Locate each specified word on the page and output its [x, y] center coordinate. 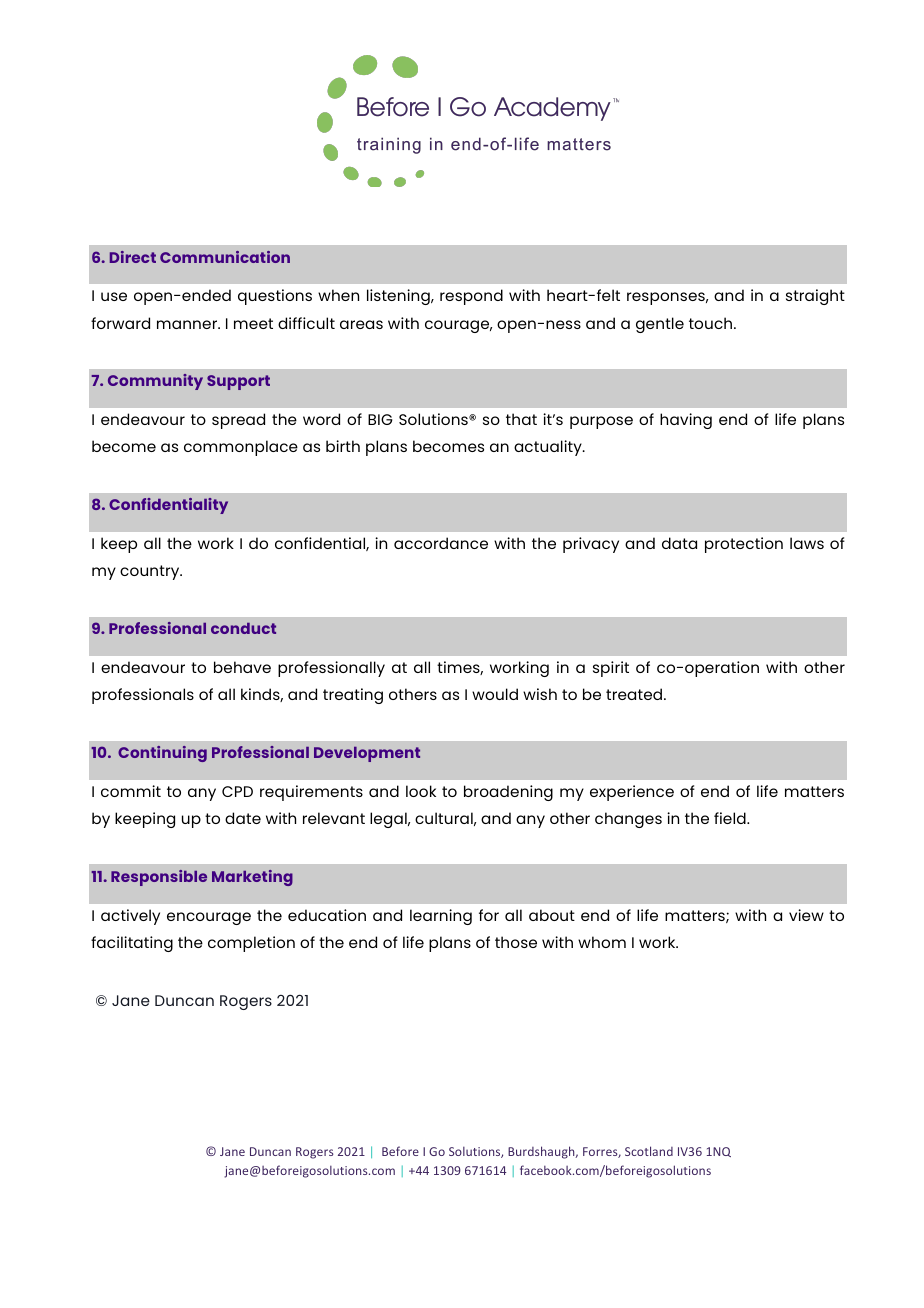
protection [744, 545]
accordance [441, 543]
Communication [225, 257]
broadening [508, 793]
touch [712, 323]
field [731, 818]
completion [251, 944]
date [243, 818]
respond [471, 297]
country [151, 572]
